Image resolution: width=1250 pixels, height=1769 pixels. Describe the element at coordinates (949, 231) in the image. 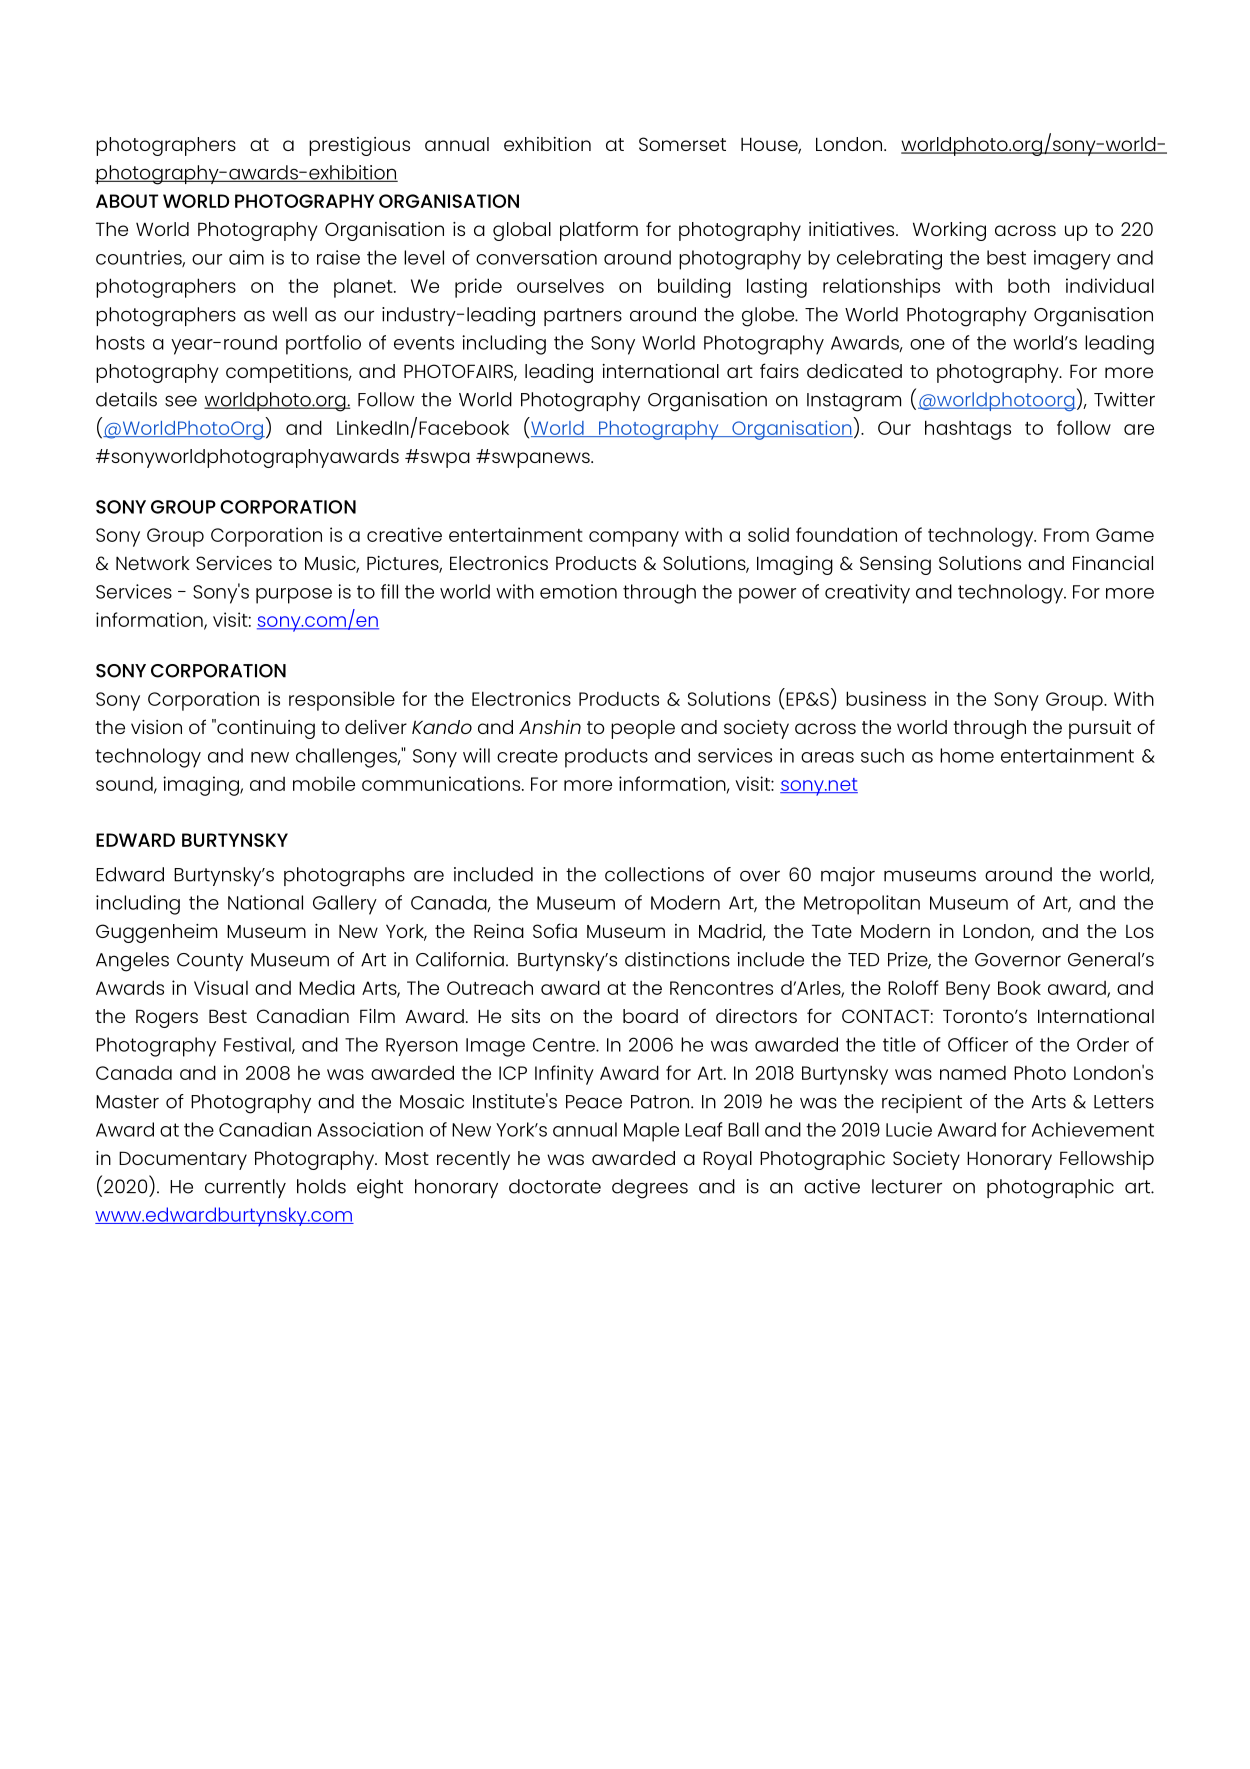

I see `Working` at that location.
